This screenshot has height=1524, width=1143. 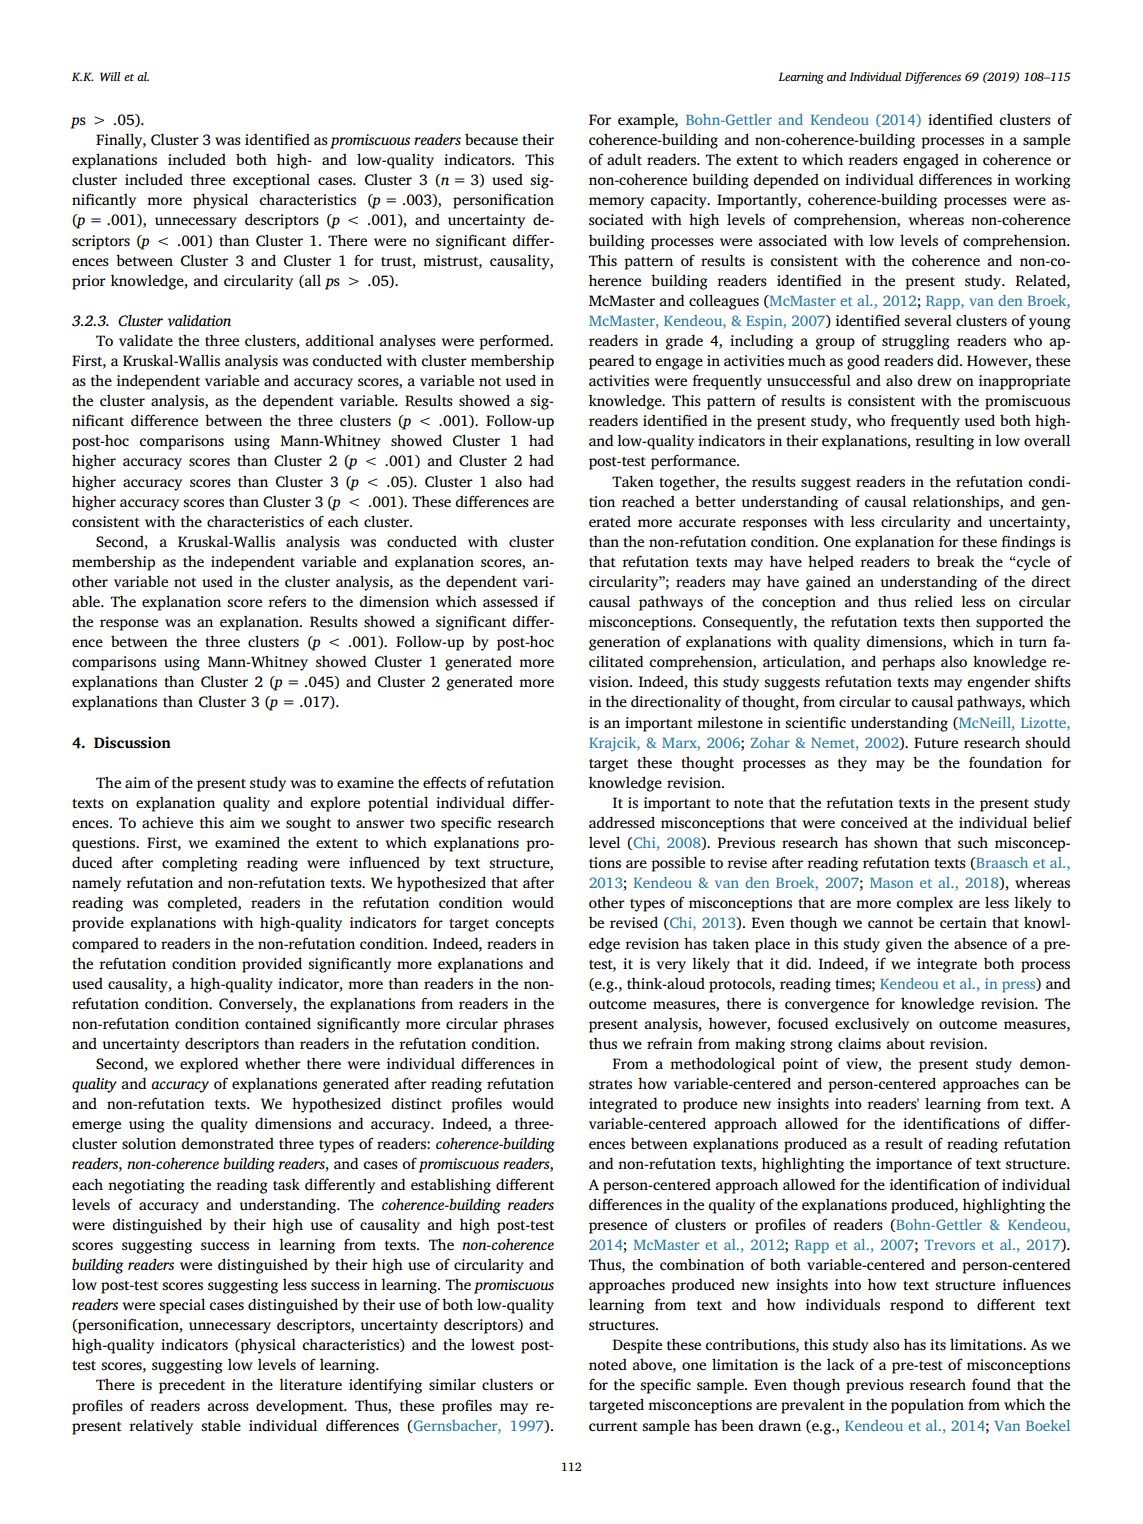 What do you see at coordinates (515, 342) in the screenshot?
I see `performed` at bounding box center [515, 342].
